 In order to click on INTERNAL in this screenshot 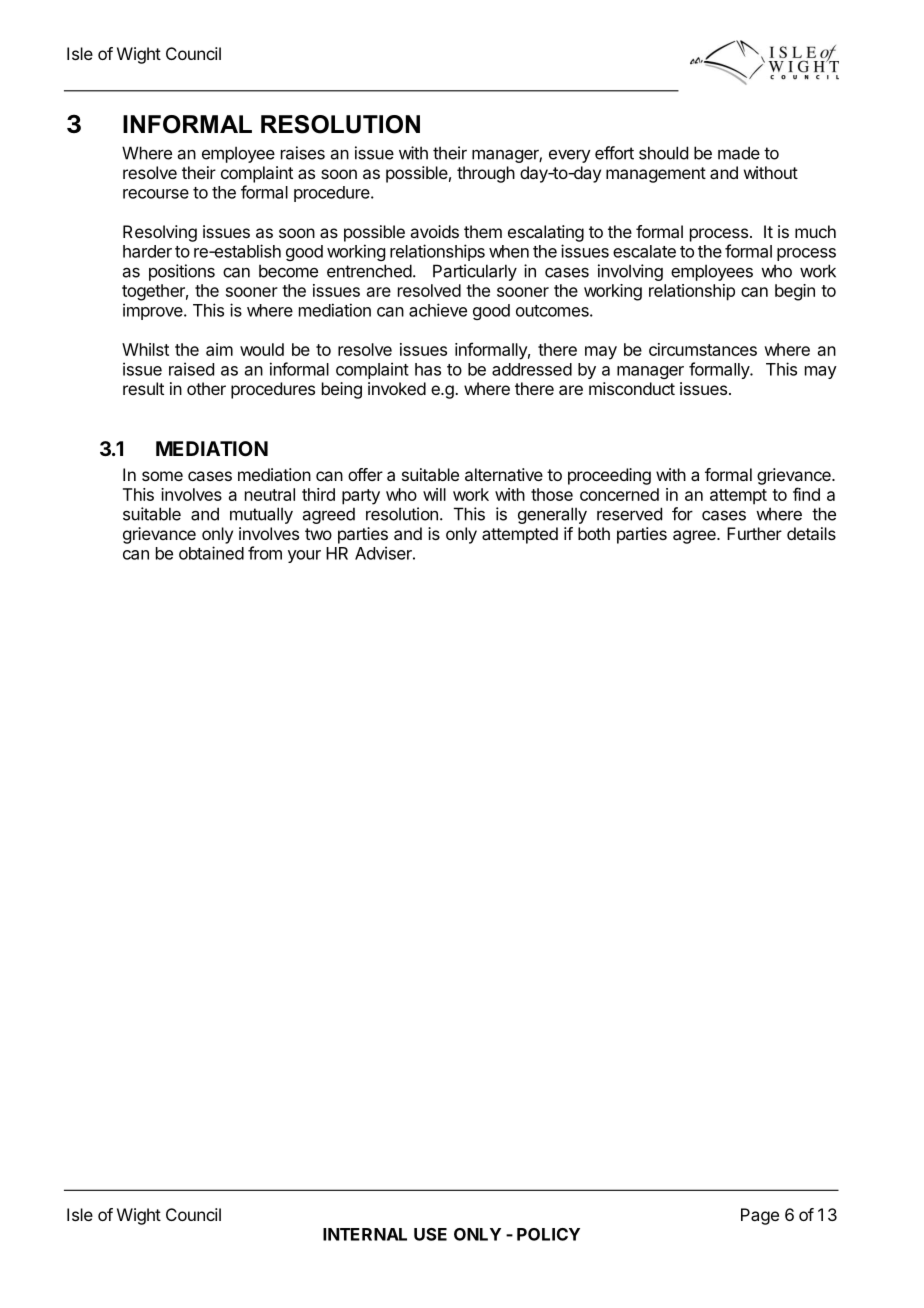, I will do `click(365, 1234)`.
